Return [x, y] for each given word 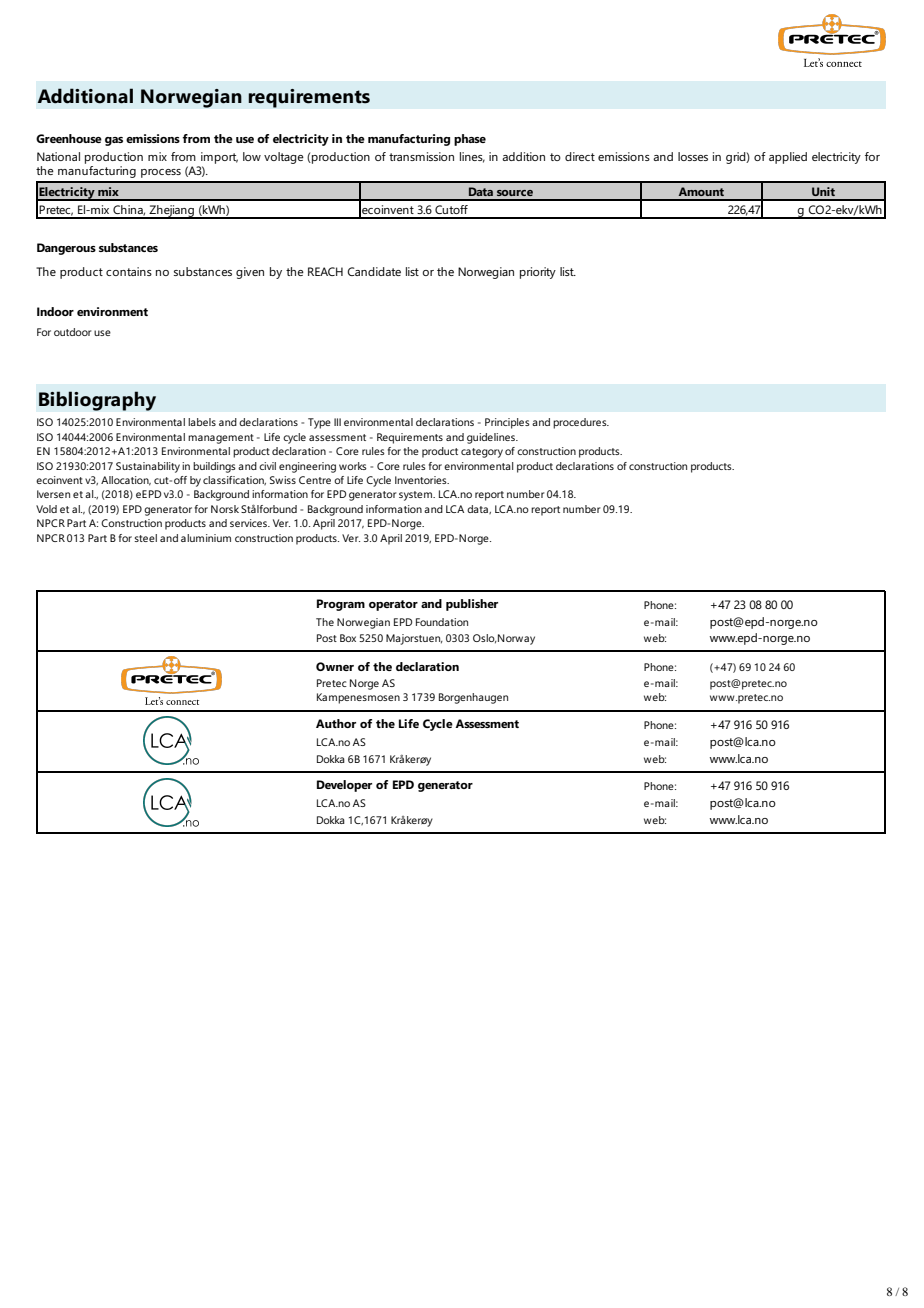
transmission [421, 156]
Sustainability [148, 467]
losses [693, 156]
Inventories [422, 480]
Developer [344, 786]
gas [114, 141]
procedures [581, 423]
